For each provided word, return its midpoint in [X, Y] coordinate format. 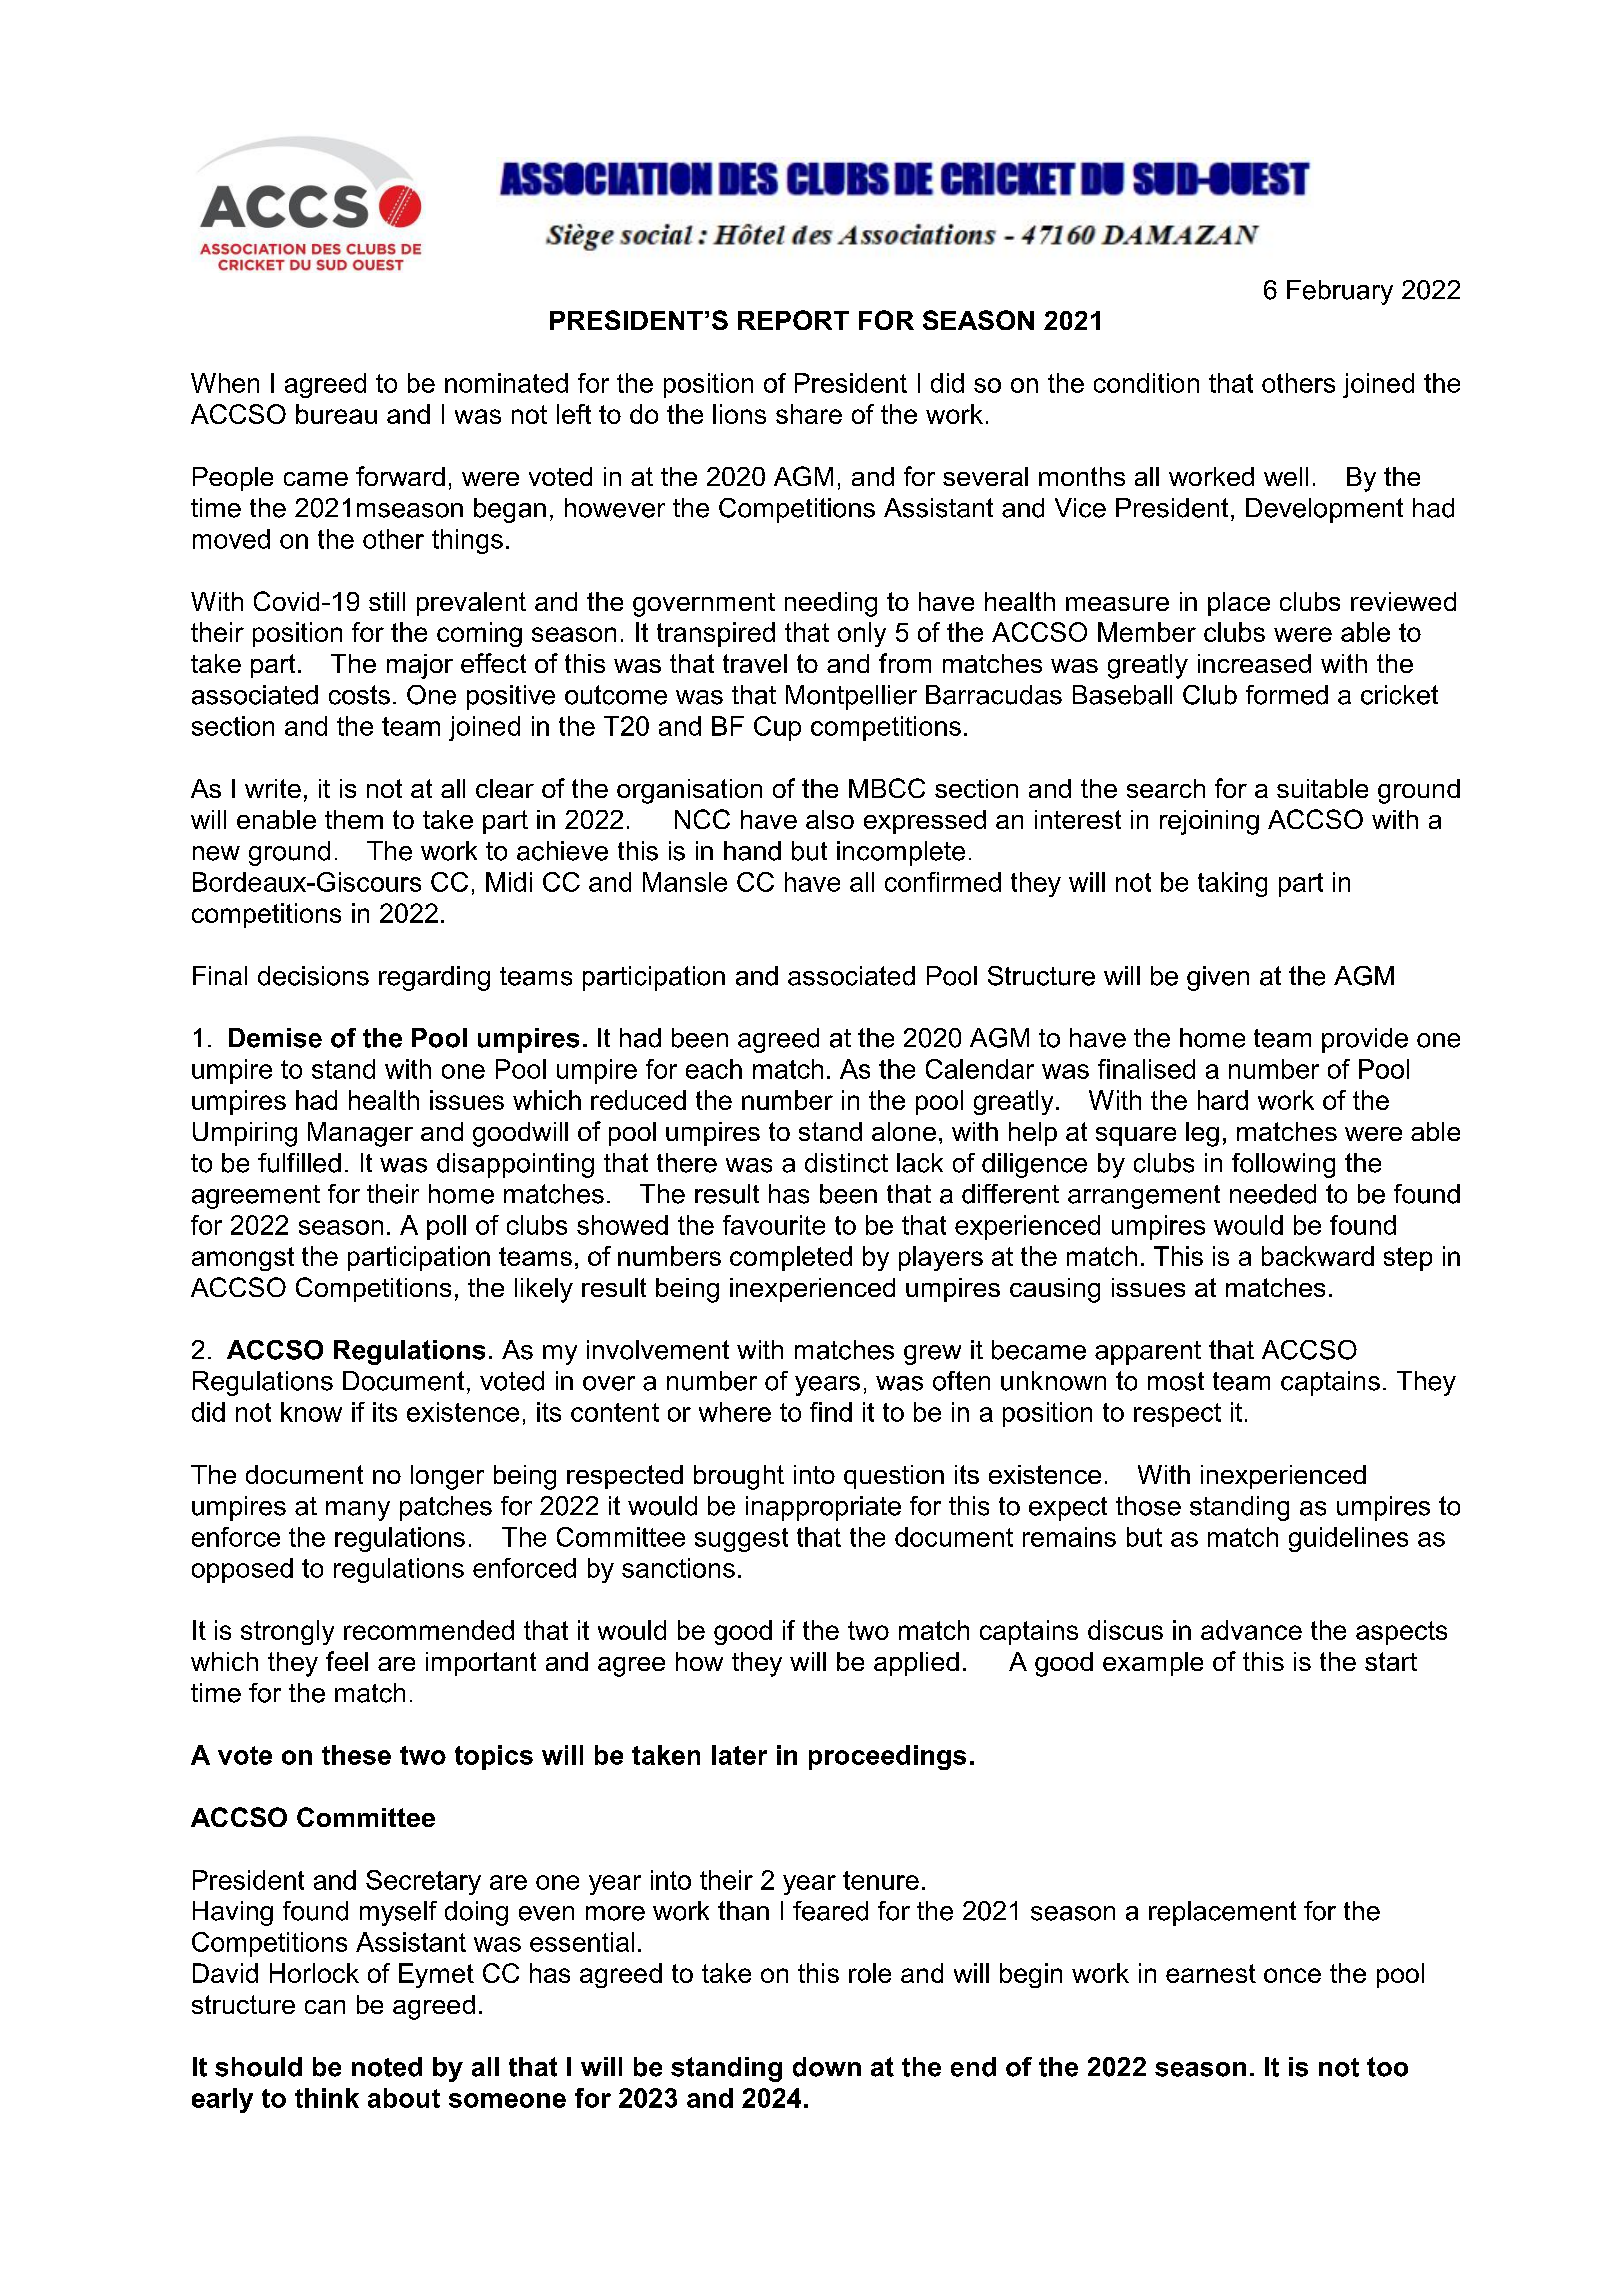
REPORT [793, 320]
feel [347, 1661]
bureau [336, 414]
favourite [774, 1225]
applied [916, 1664]
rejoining [1209, 822]
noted [387, 2067]
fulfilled [299, 1163]
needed [1273, 1194]
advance [1251, 1630]
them [354, 819]
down [827, 2067]
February [1340, 292]
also [830, 819]
